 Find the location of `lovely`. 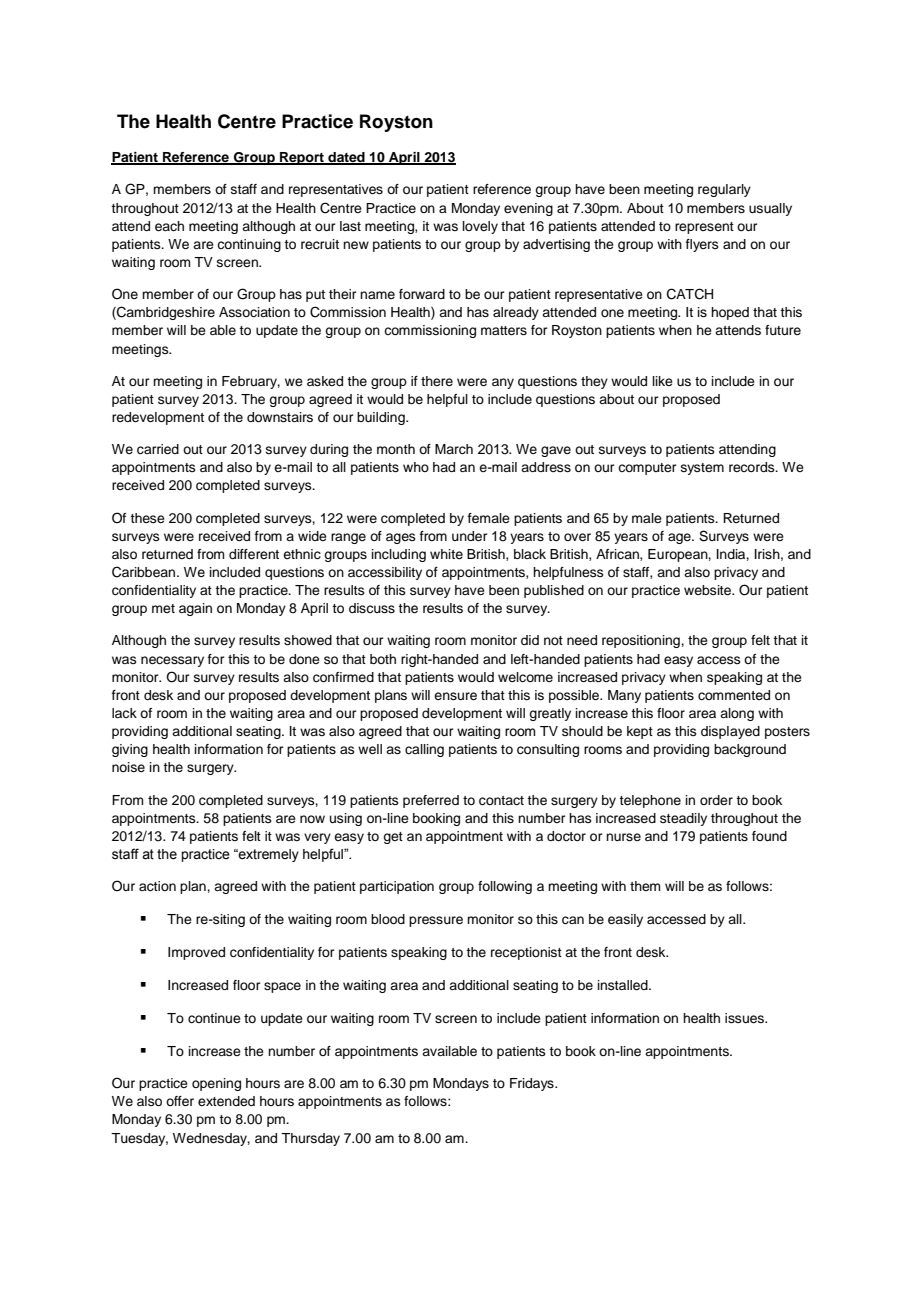

lovely is located at coordinates (480, 227).
